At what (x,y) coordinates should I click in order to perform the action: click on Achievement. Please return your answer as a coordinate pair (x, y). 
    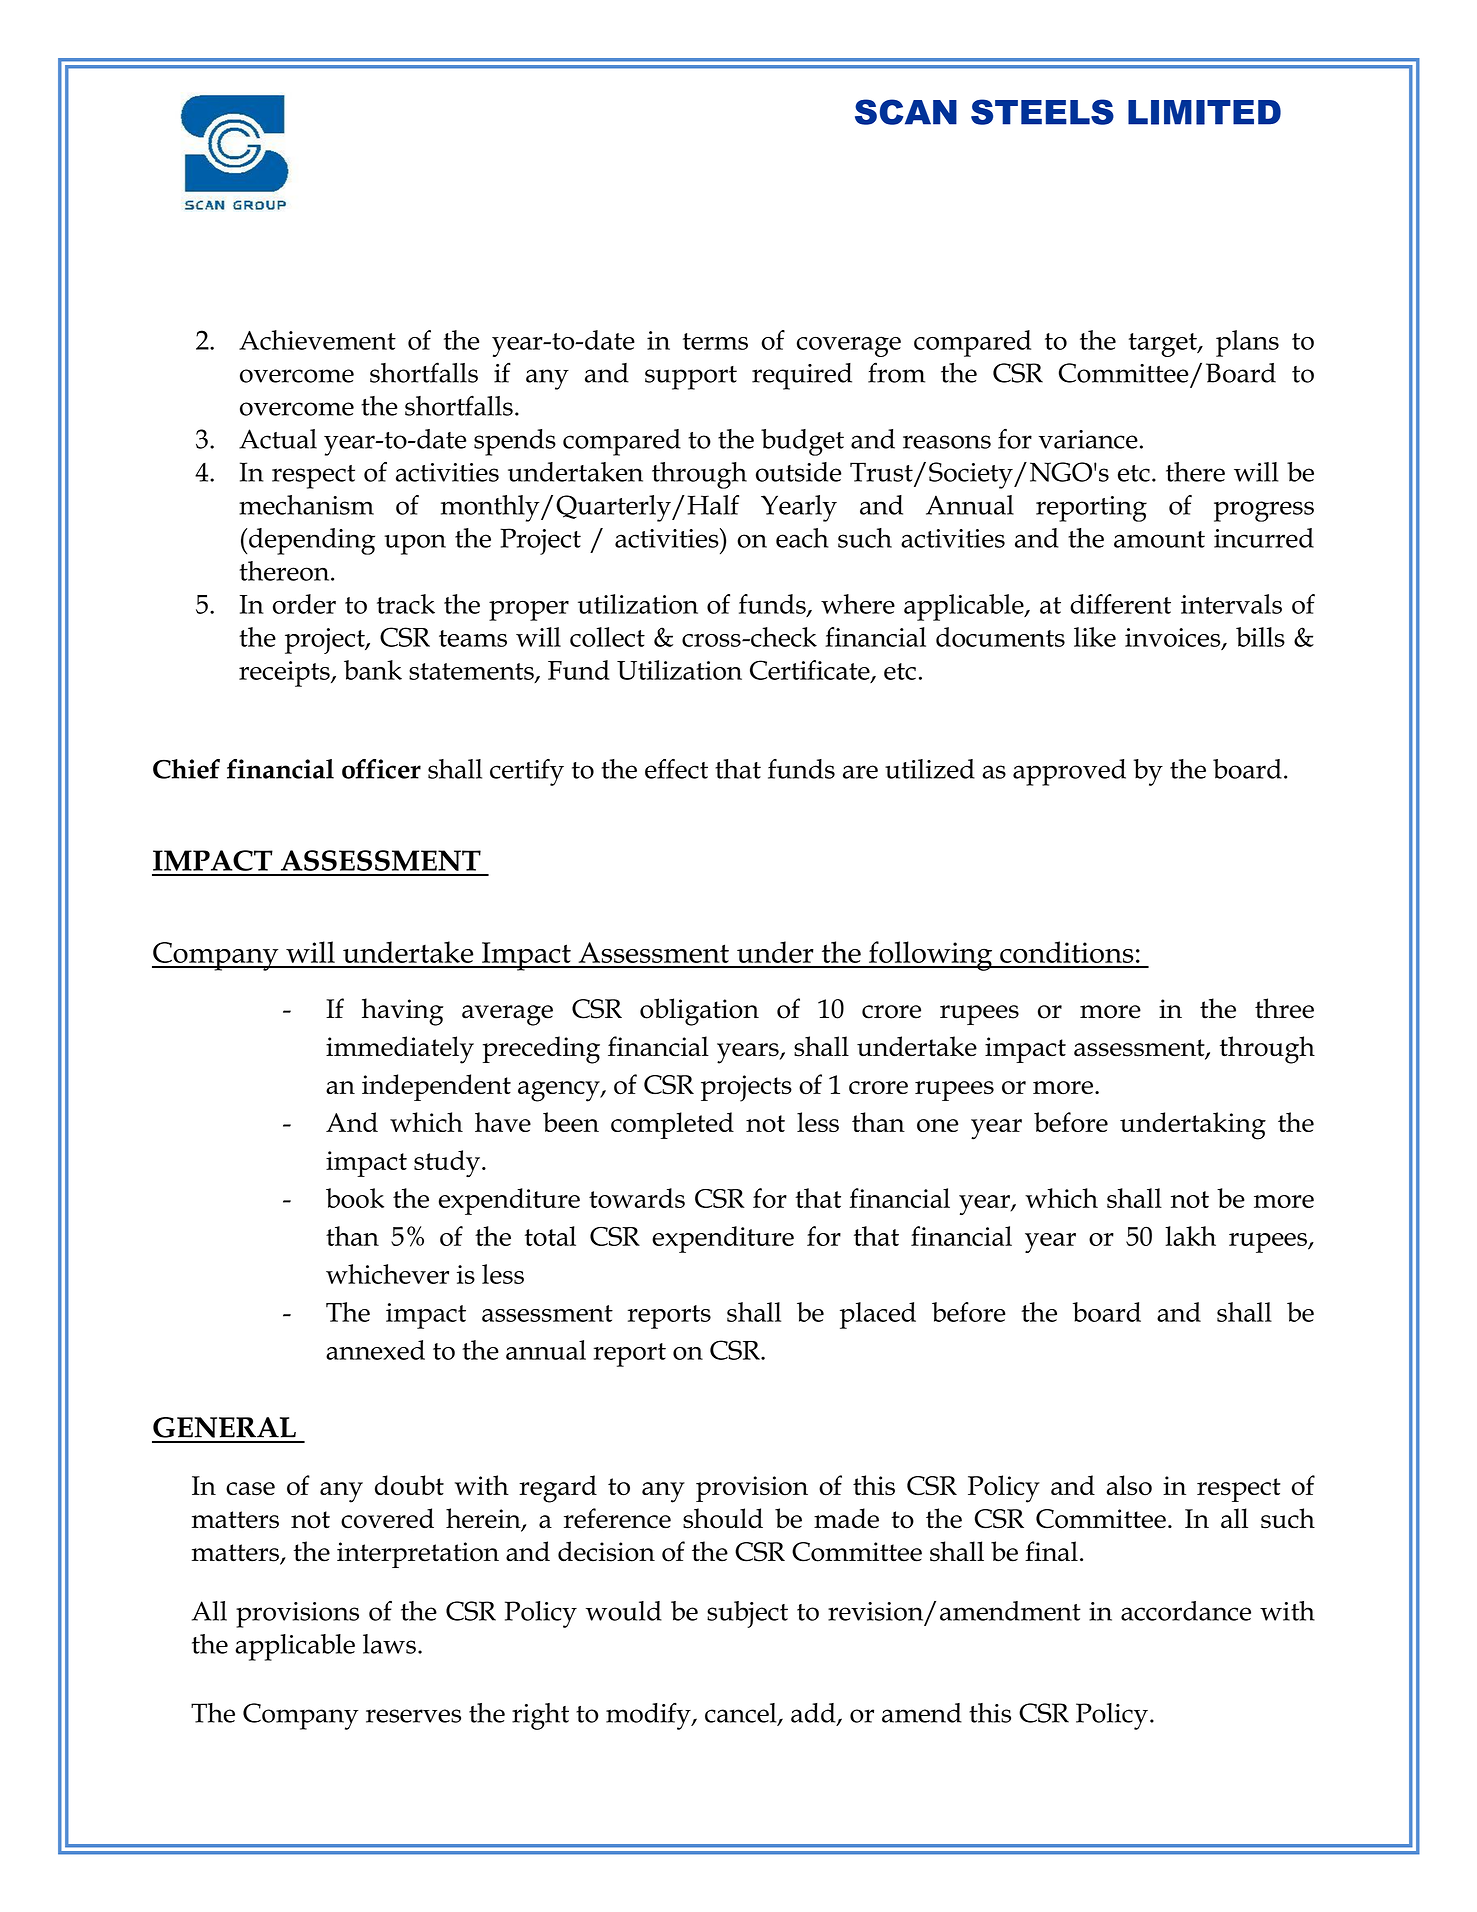
    Looking at the image, I should click on (317, 340).
